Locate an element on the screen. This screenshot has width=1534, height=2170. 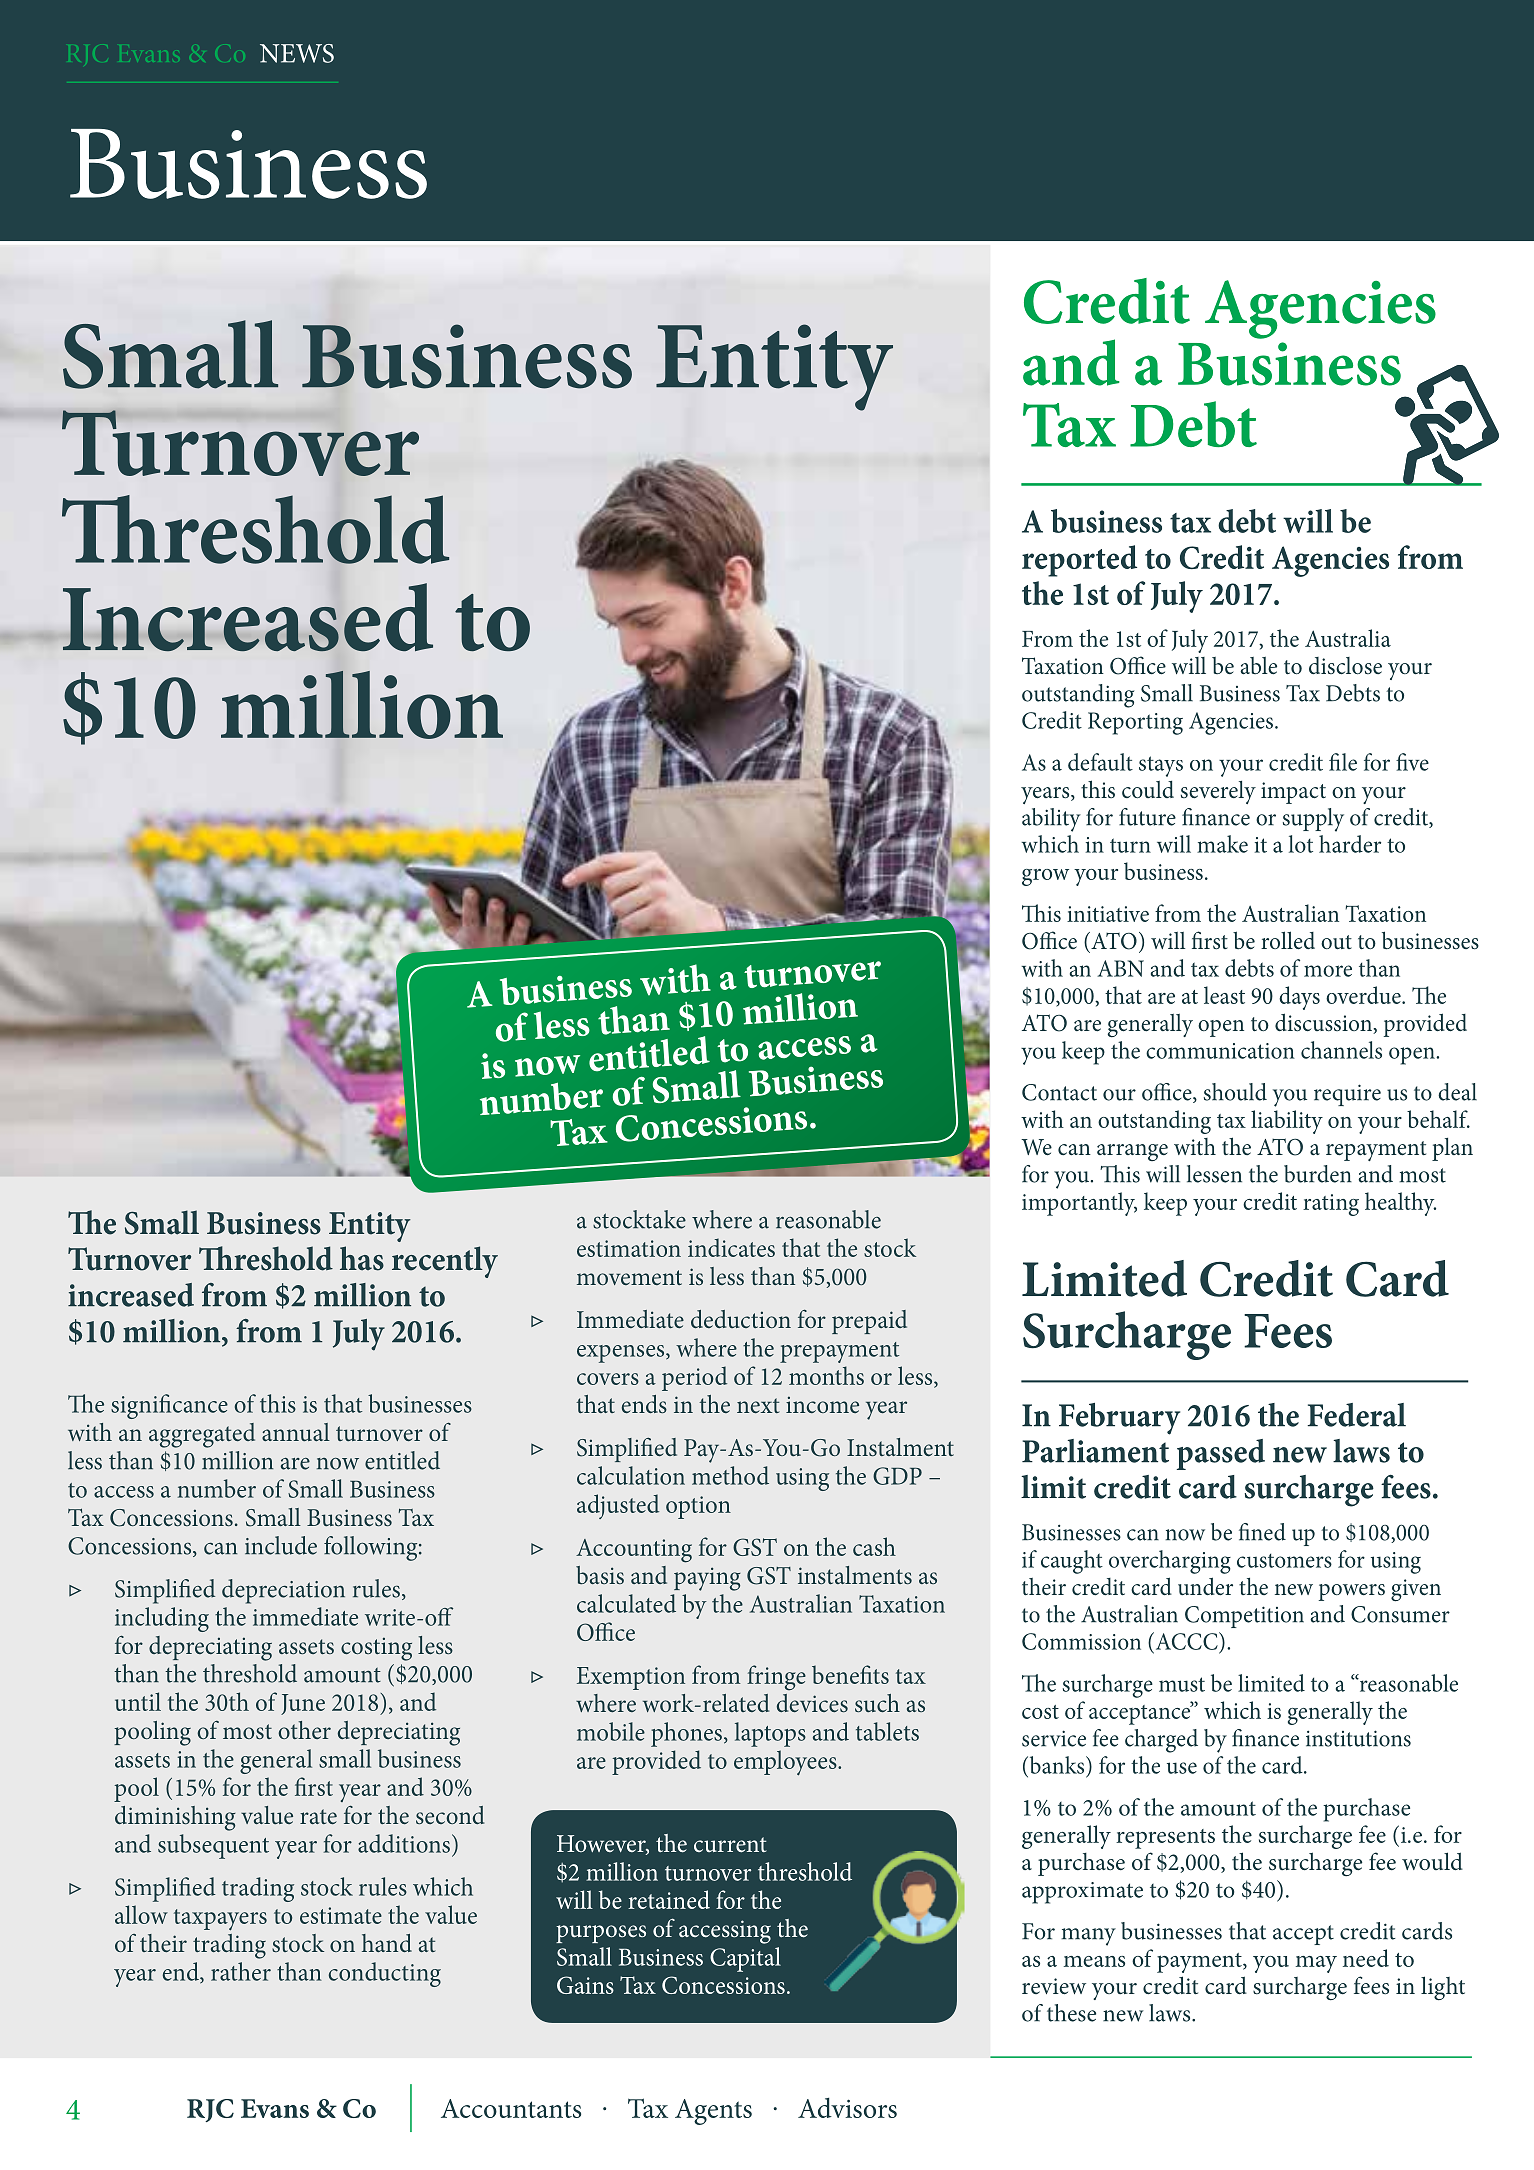
customers is located at coordinates (1284, 1561).
